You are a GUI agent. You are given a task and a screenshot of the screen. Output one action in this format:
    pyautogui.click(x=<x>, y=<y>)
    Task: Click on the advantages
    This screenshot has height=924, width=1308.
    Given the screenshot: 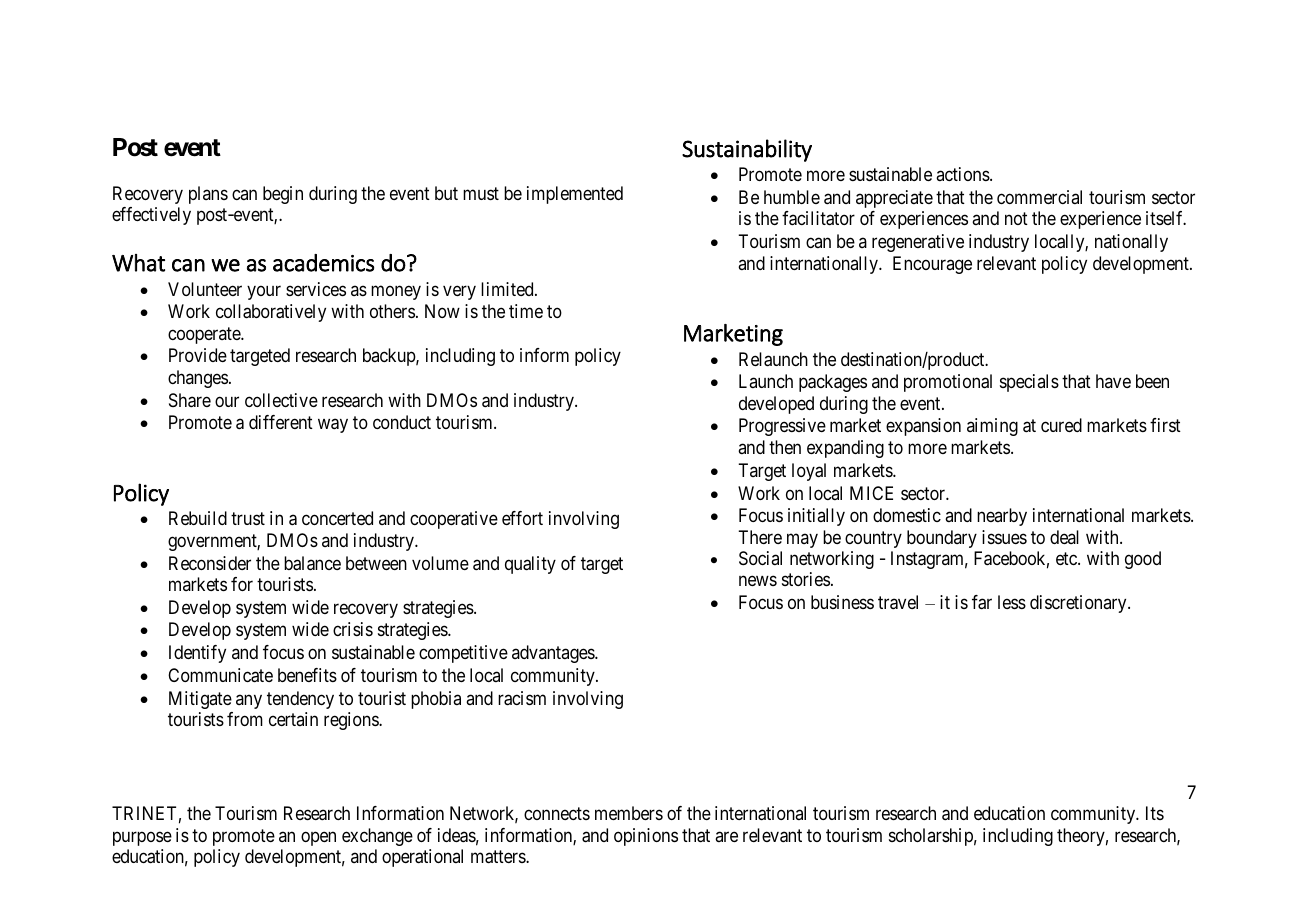 What is the action you would take?
    pyautogui.click(x=554, y=654)
